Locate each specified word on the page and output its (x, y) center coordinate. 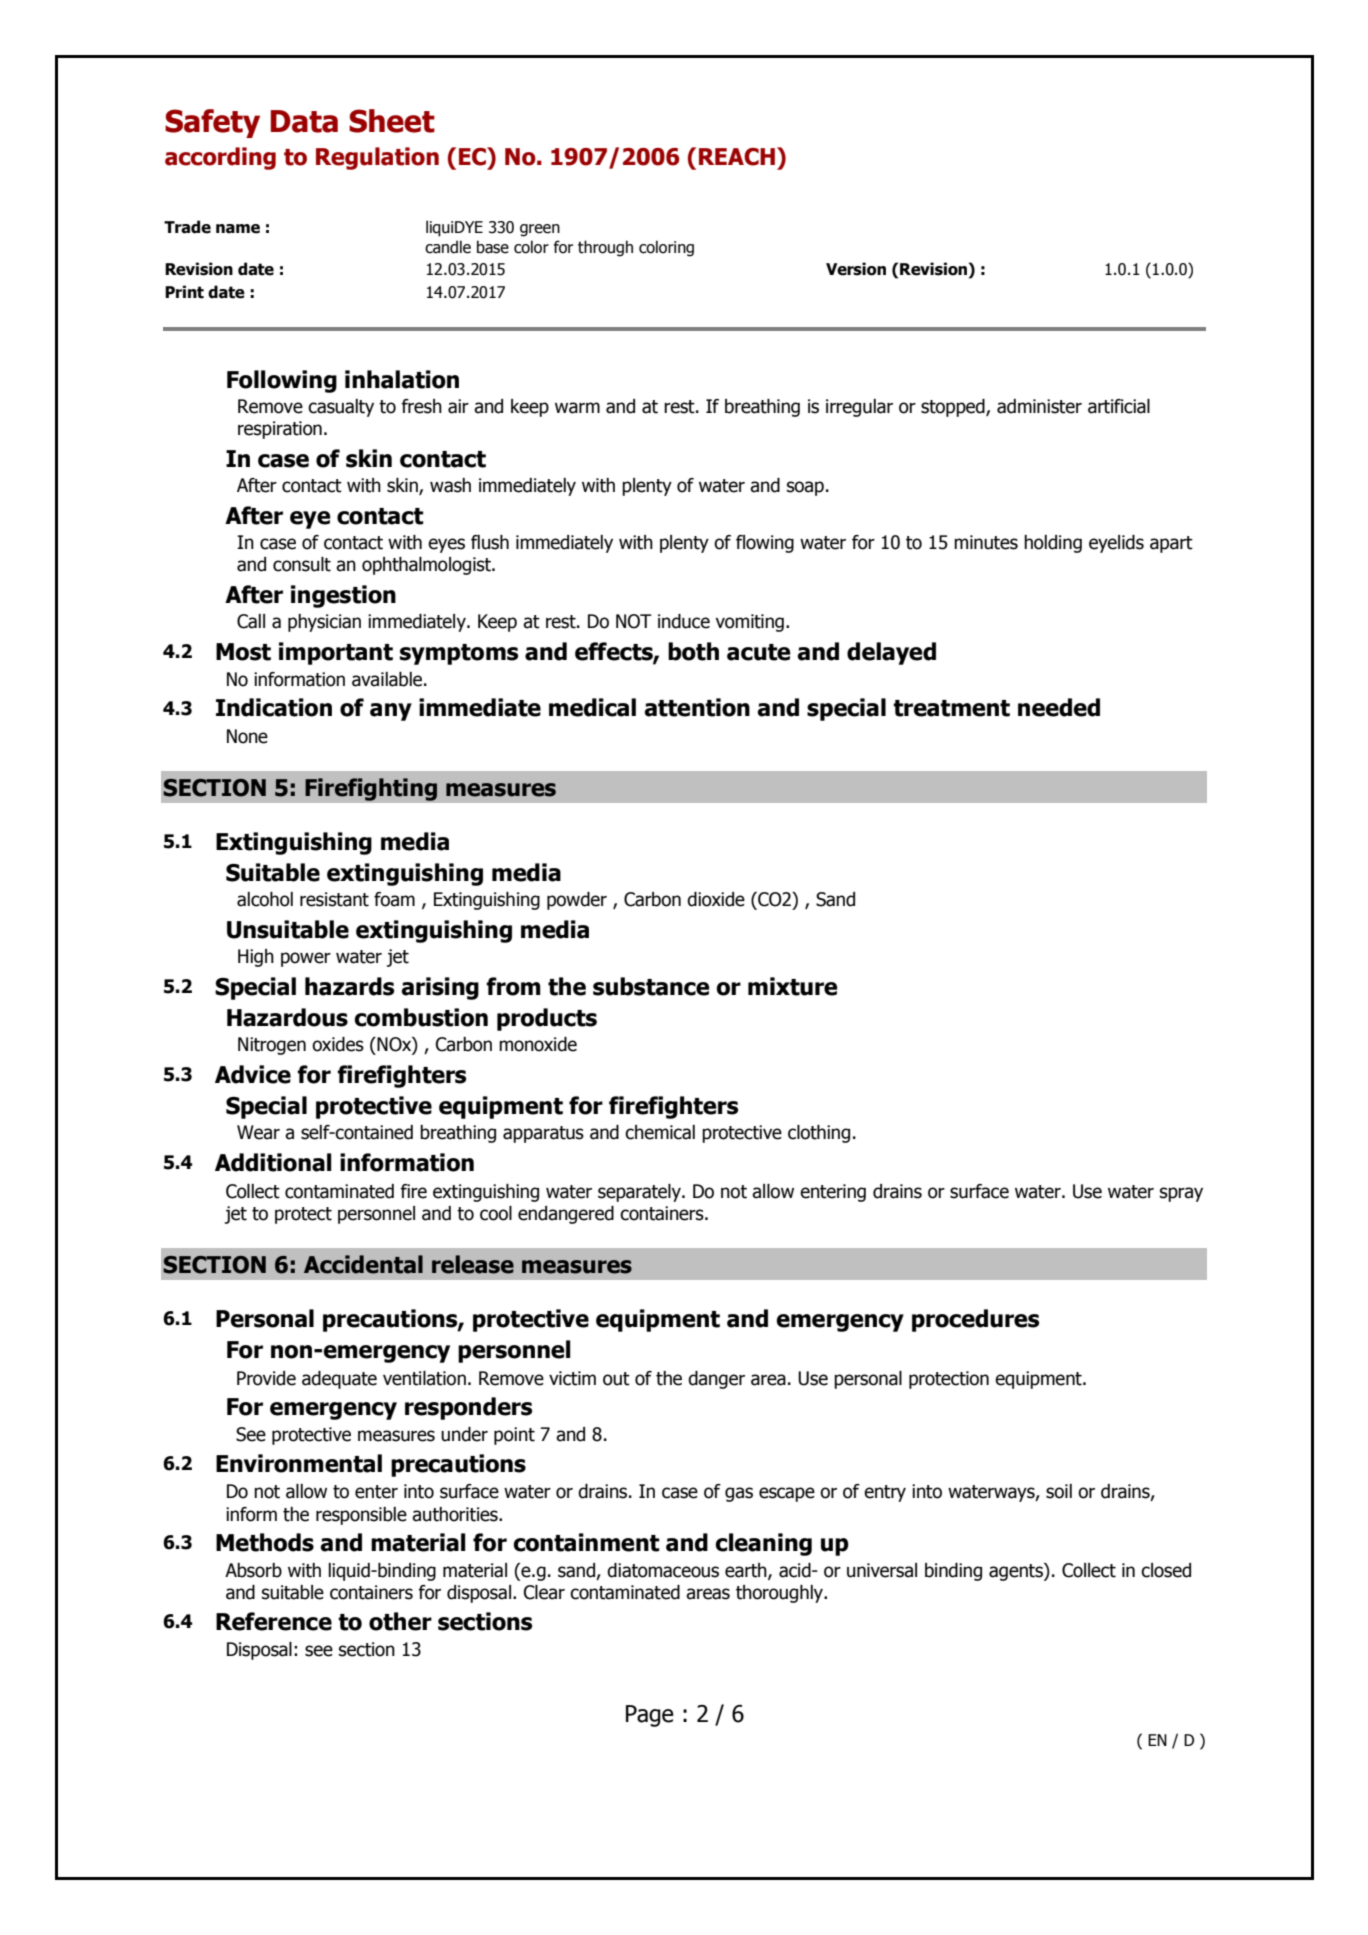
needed (1059, 707)
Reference (274, 1621)
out (616, 1379)
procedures (975, 1320)
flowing (765, 544)
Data (304, 121)
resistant (334, 899)
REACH (737, 157)
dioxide (716, 899)
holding (1053, 544)
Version (856, 269)
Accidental (363, 1264)
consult (302, 564)
